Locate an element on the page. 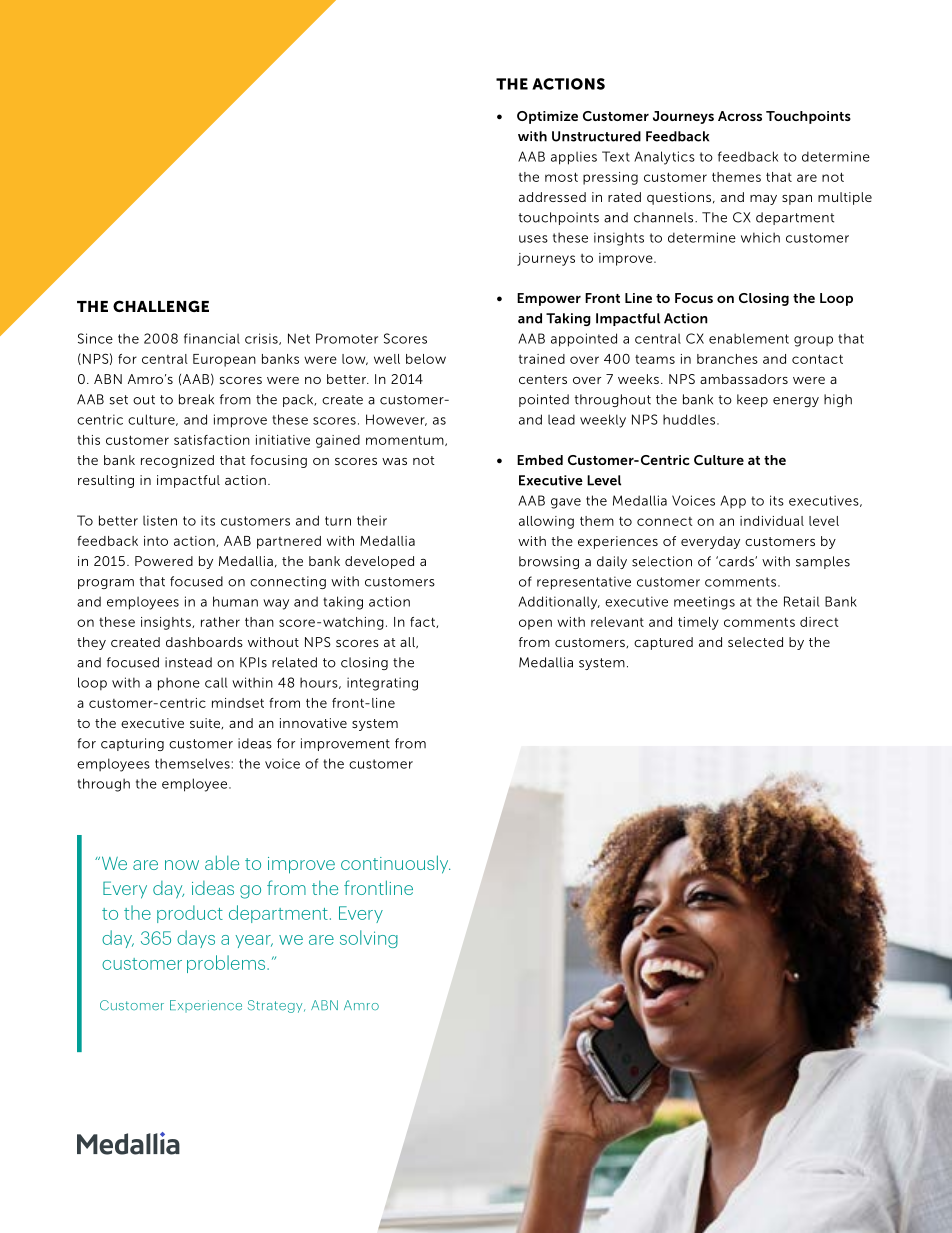  below is located at coordinates (426, 359).
